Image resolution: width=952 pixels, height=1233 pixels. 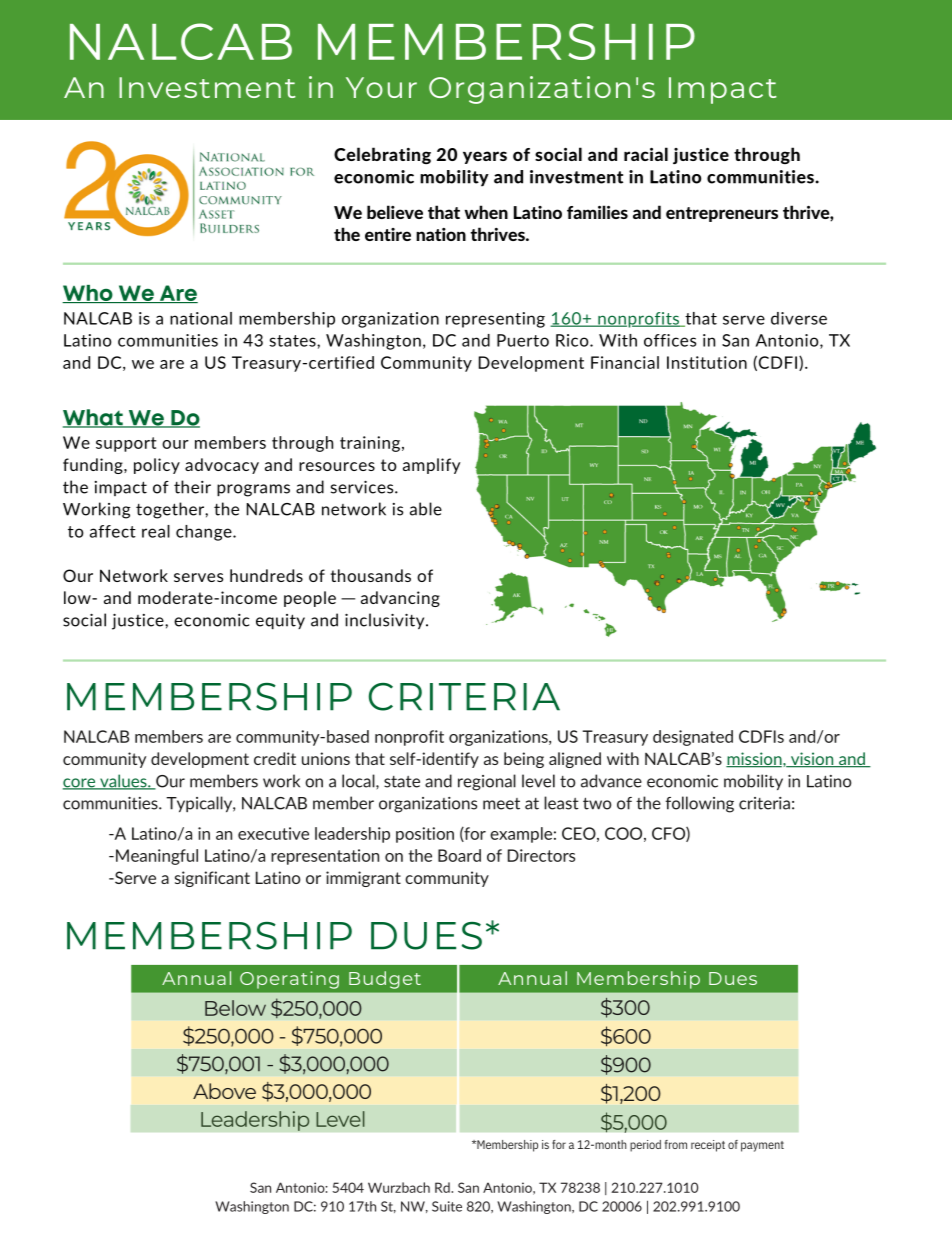 What do you see at coordinates (523, 340) in the page?
I see `Puerto` at bounding box center [523, 340].
